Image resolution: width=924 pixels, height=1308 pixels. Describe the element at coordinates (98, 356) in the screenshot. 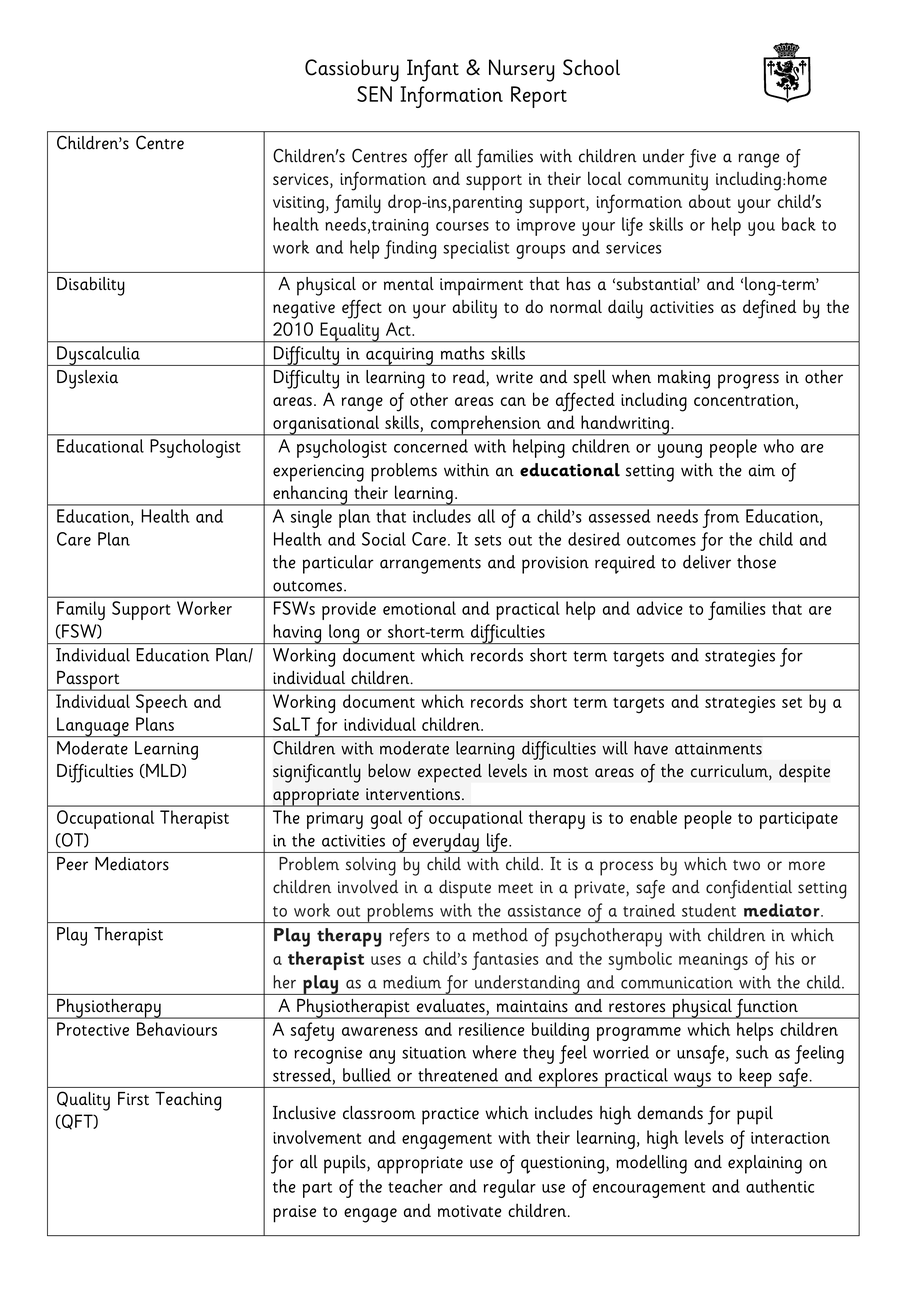

I see `Dyscalculia` at that location.
